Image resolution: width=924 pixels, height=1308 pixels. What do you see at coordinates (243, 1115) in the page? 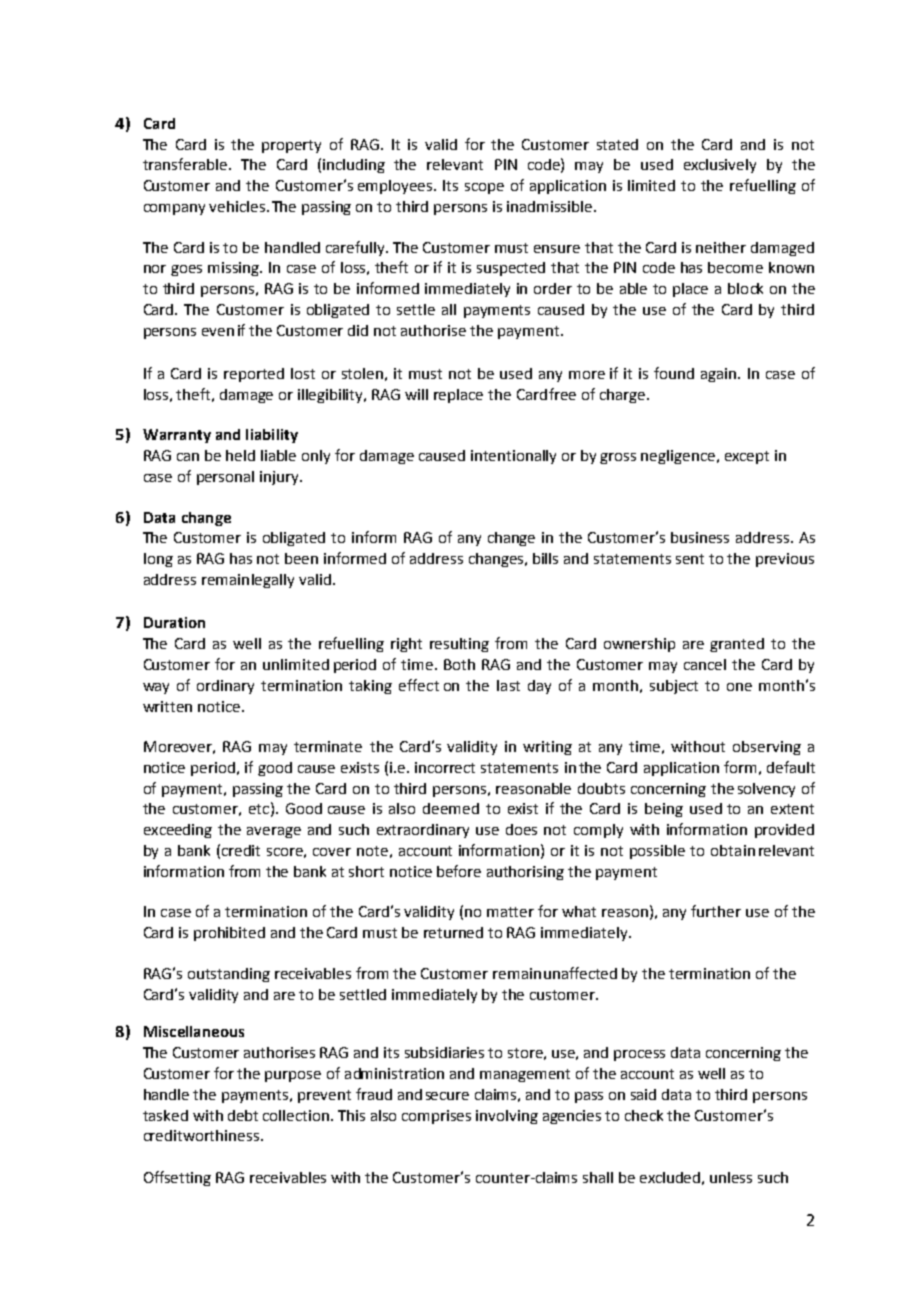
I see `debt` at bounding box center [243, 1115].
